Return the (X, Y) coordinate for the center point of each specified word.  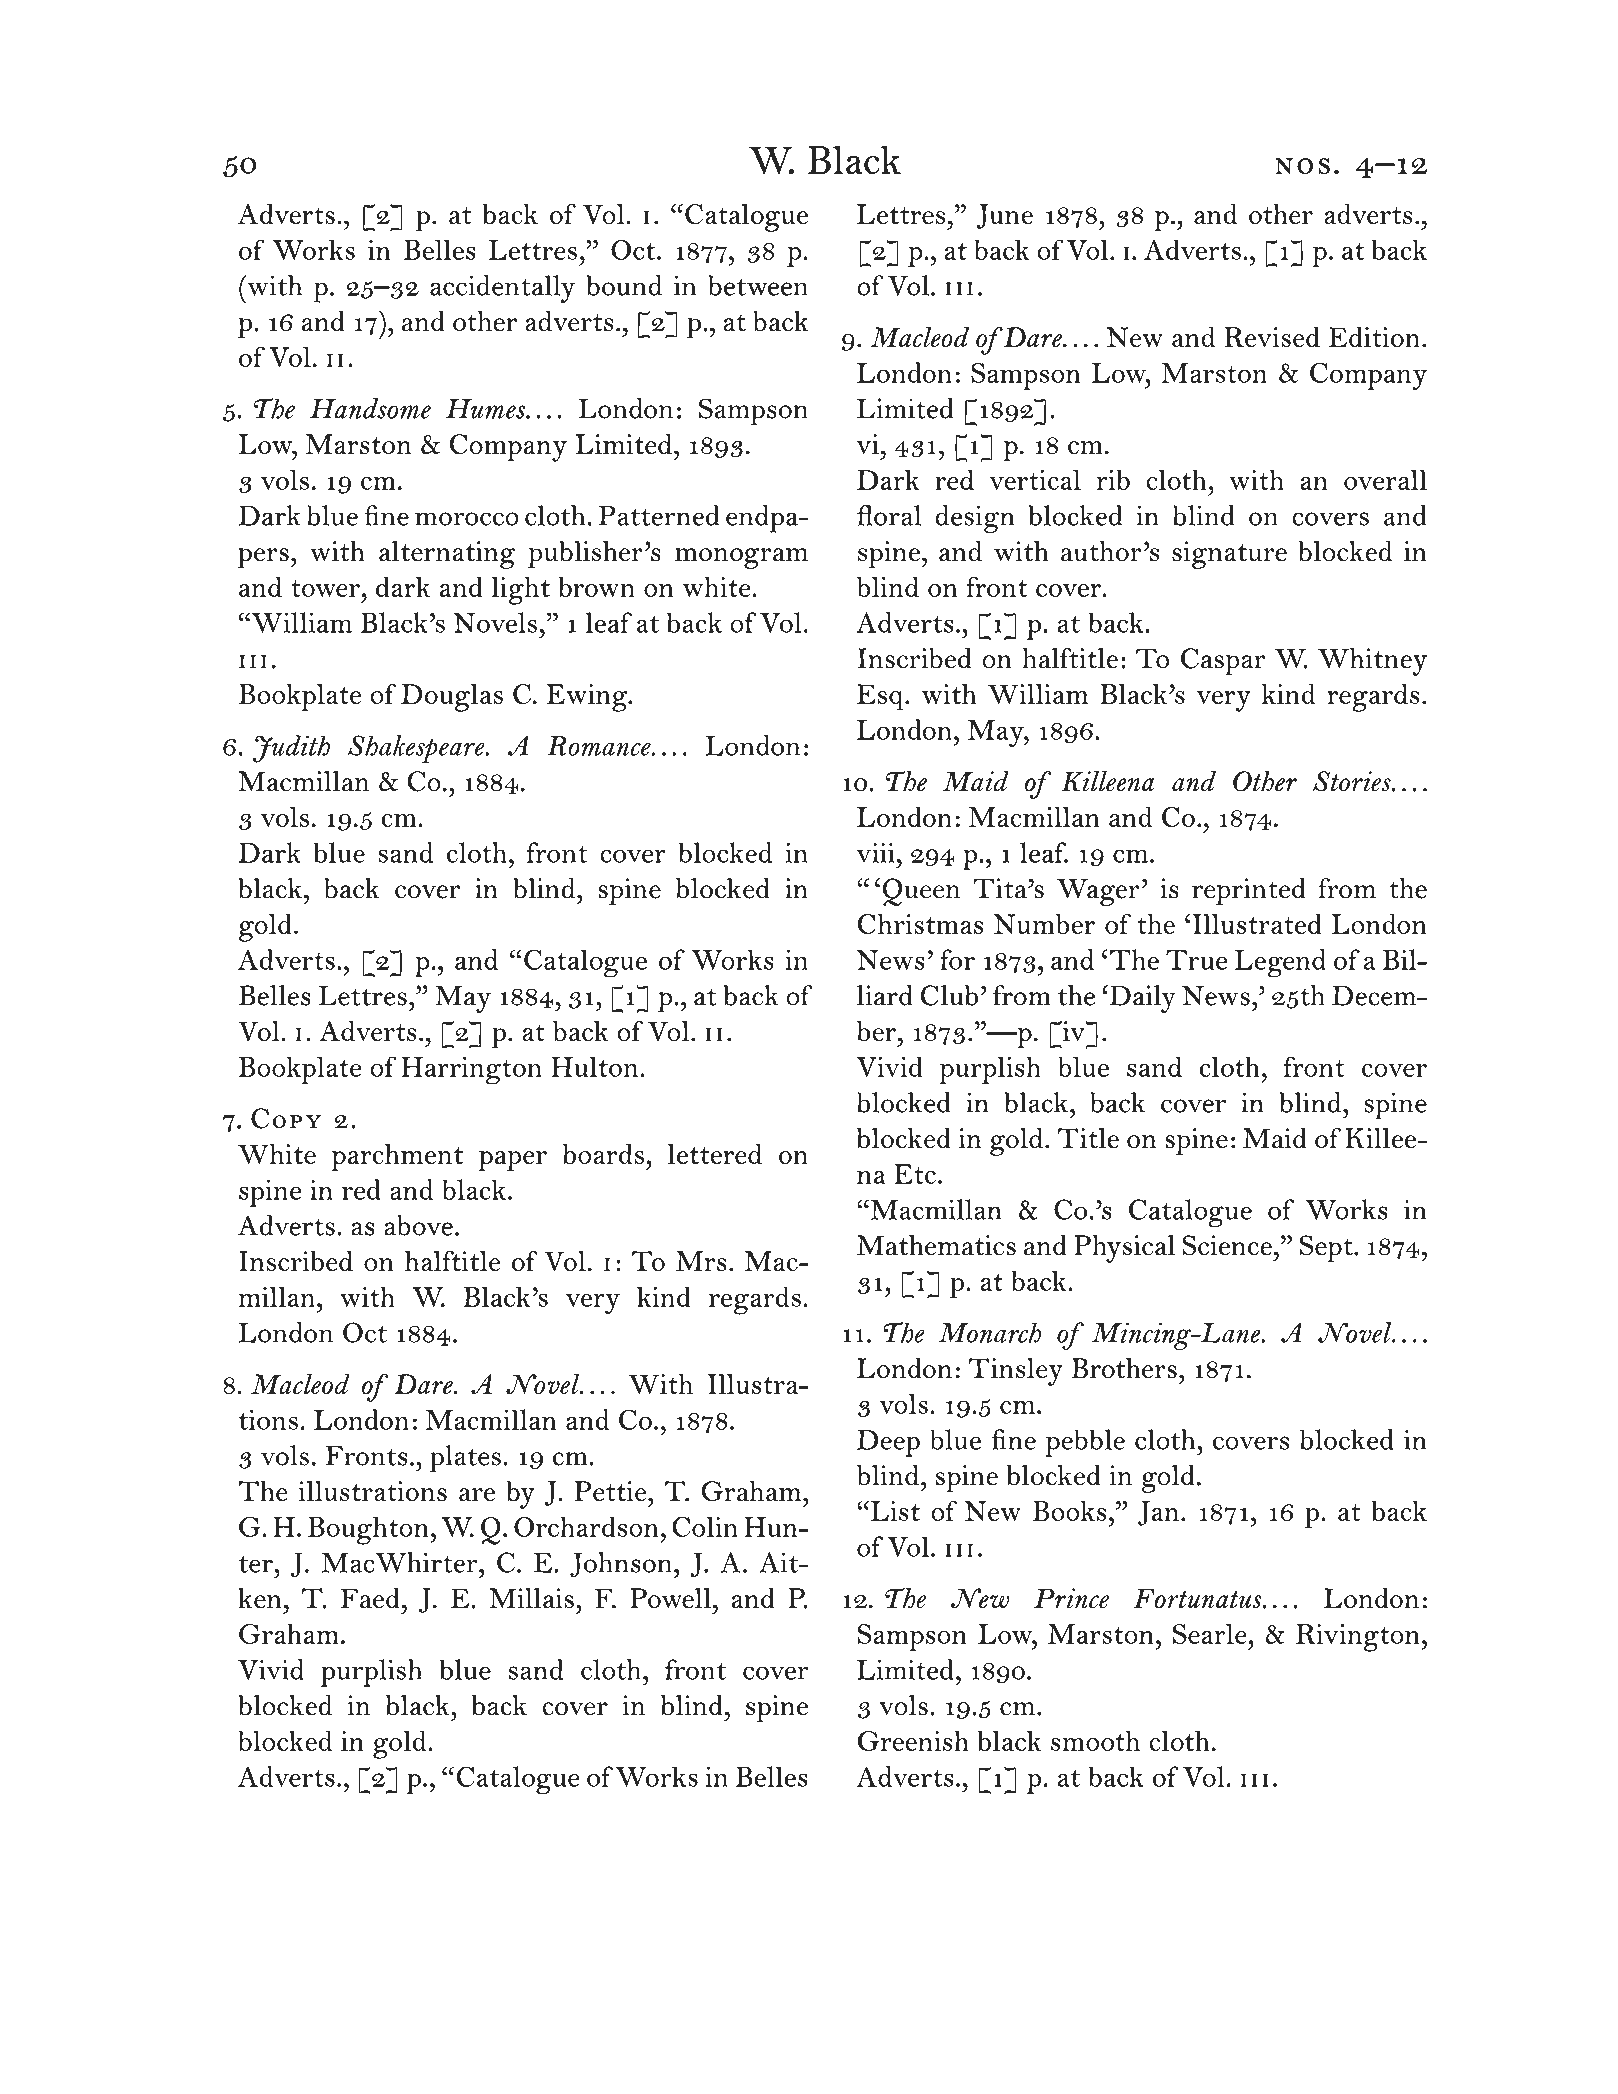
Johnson (621, 1564)
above (418, 1225)
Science (1227, 1245)
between (758, 285)
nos (1302, 166)
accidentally (502, 289)
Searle (1211, 1633)
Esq (881, 697)
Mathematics (936, 1245)
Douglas (452, 697)
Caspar (1223, 662)
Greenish (913, 1741)
